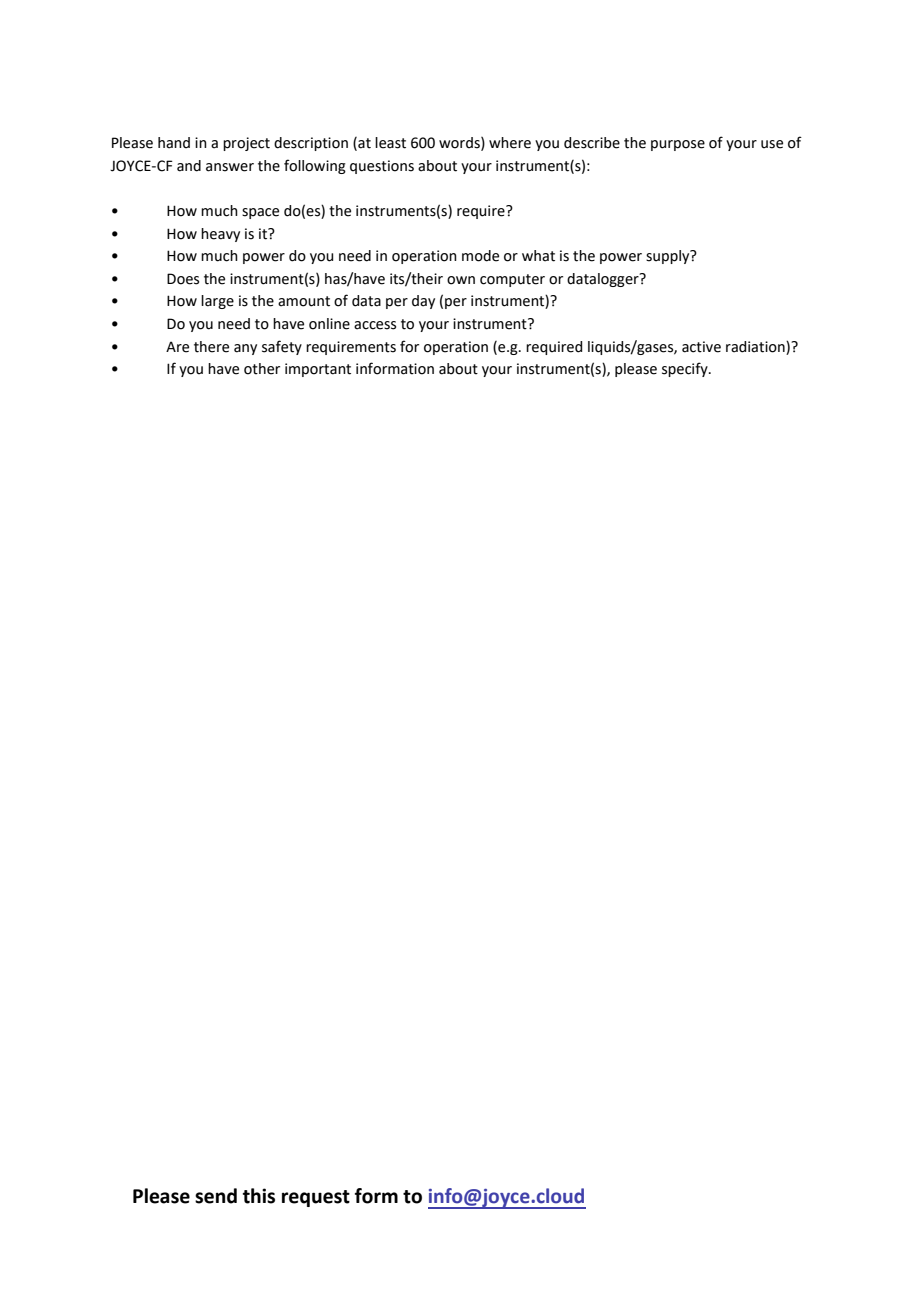  I want to click on other, so click(262, 369).
